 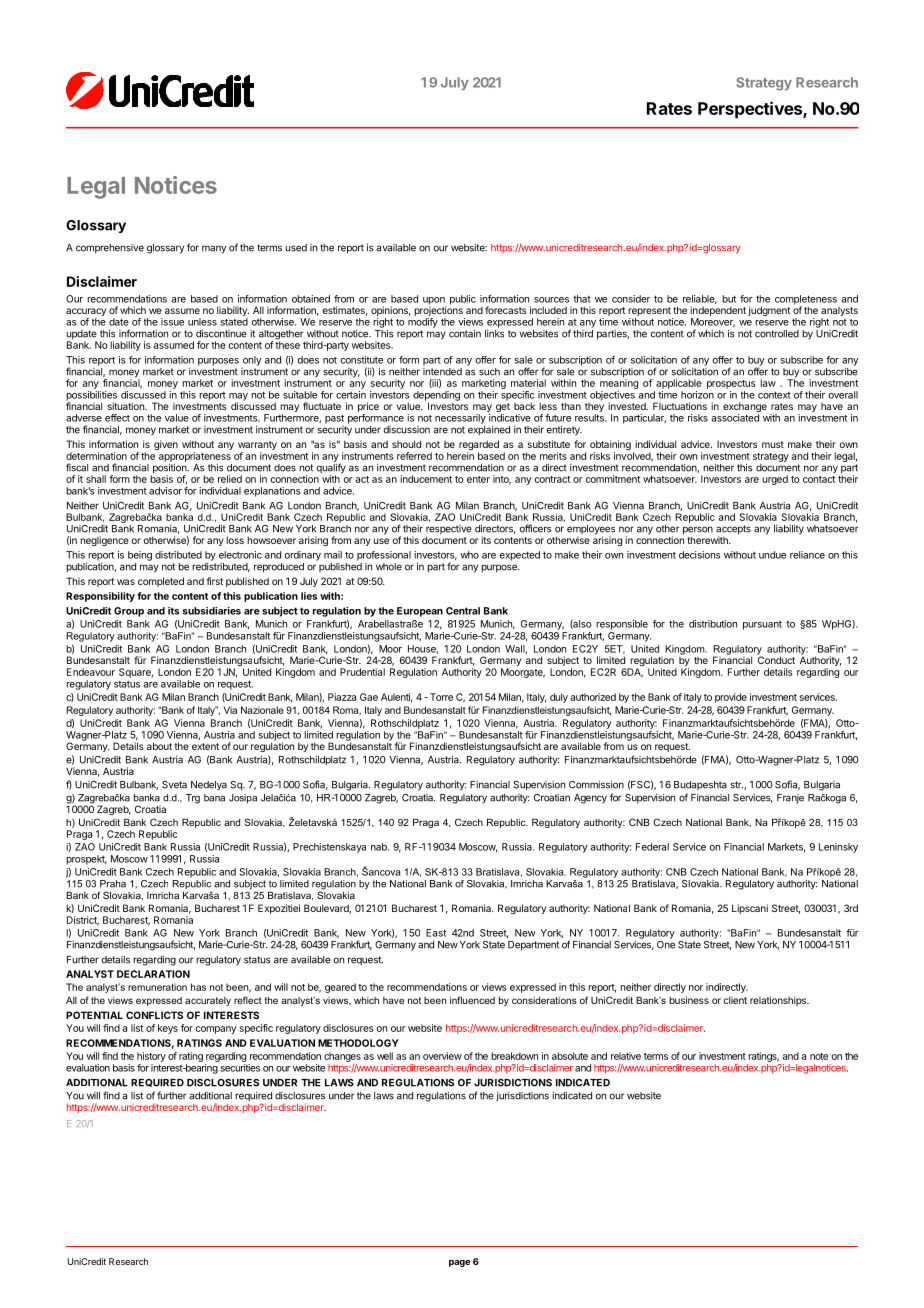 What do you see at coordinates (172, 322) in the screenshot?
I see `issue` at bounding box center [172, 322].
